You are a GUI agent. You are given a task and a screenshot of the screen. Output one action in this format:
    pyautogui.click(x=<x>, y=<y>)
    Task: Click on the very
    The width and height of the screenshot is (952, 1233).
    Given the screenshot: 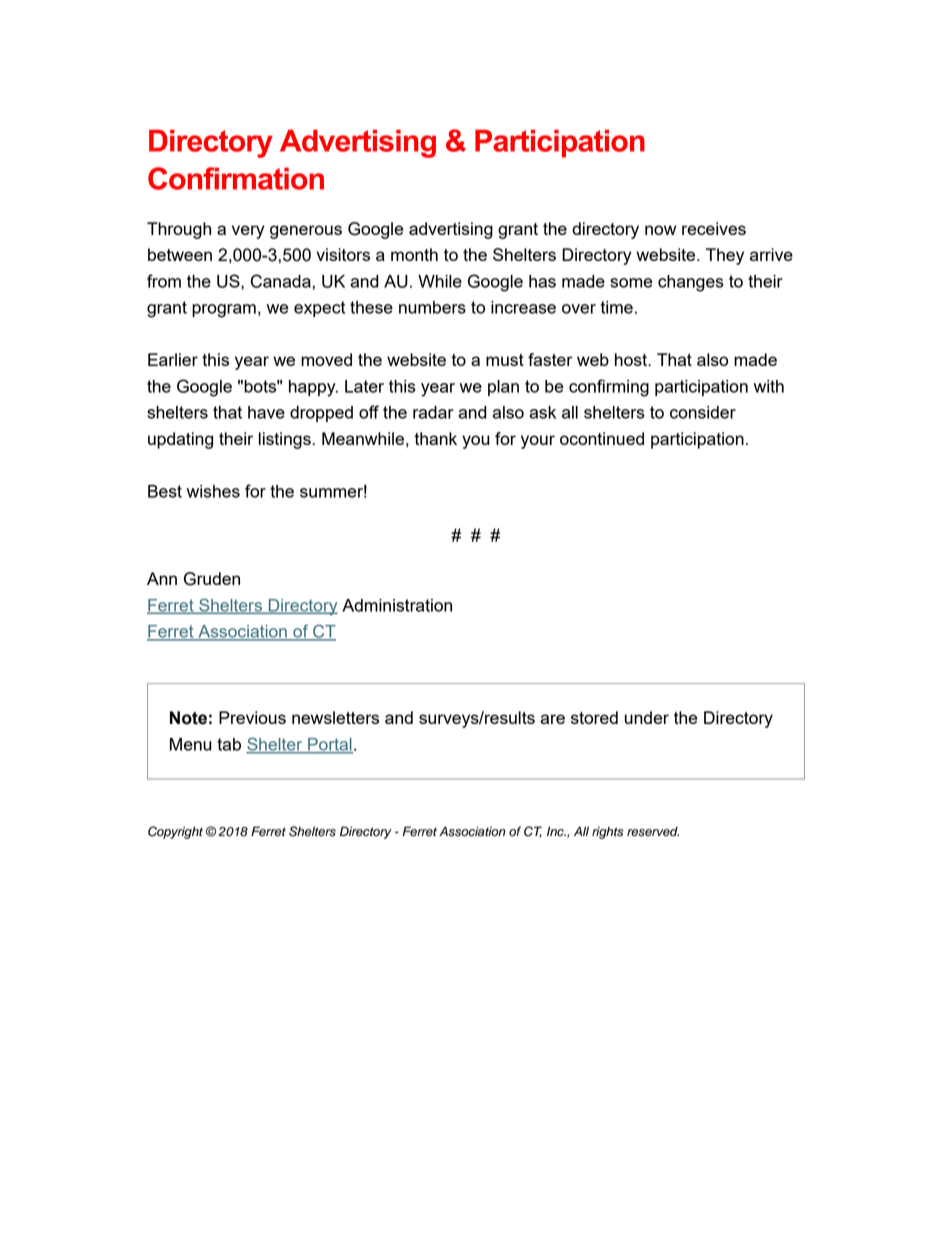 What is the action you would take?
    pyautogui.click(x=248, y=232)
